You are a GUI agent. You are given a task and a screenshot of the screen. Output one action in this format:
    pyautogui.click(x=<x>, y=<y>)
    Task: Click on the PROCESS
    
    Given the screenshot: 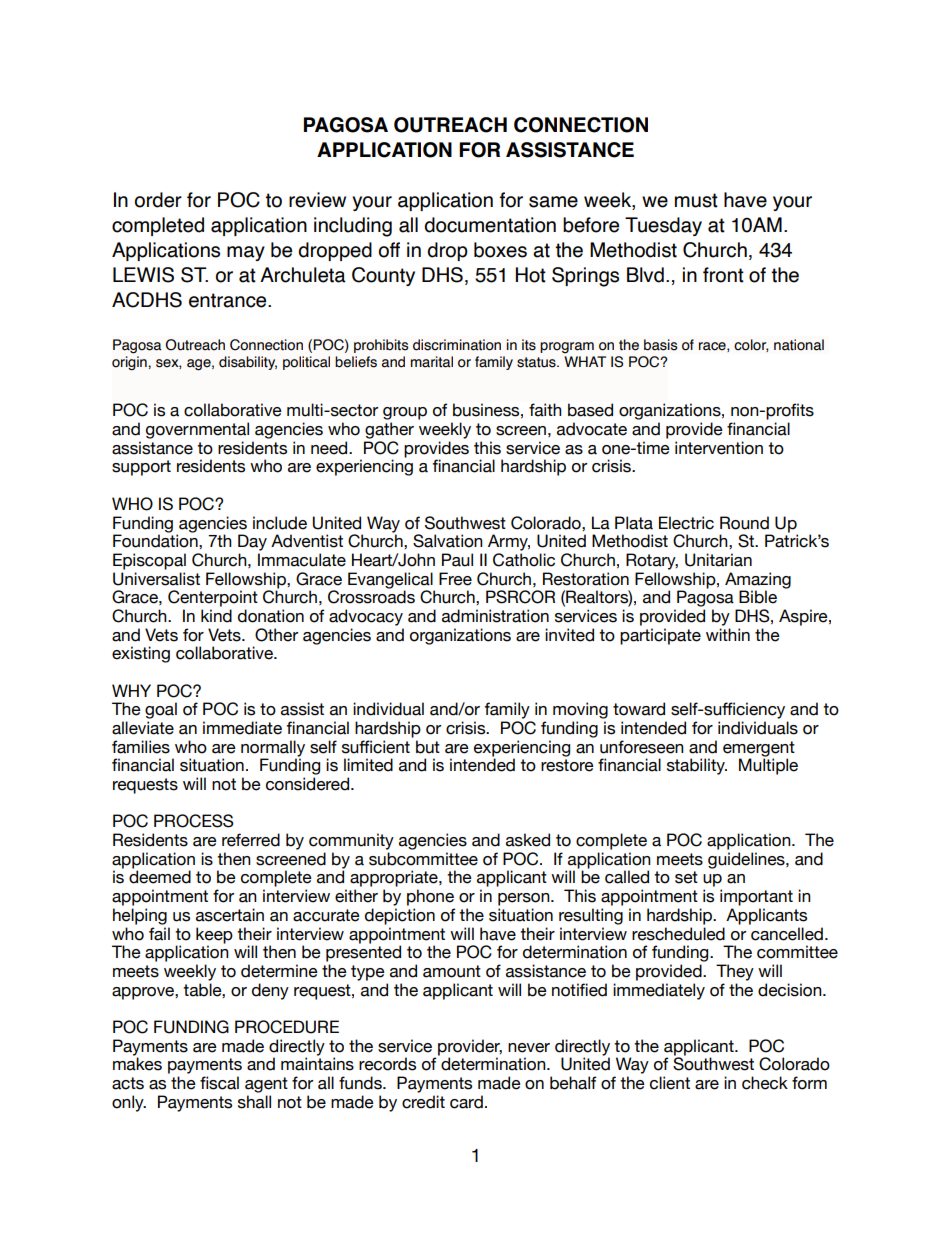 What is the action you would take?
    pyautogui.click(x=194, y=821)
